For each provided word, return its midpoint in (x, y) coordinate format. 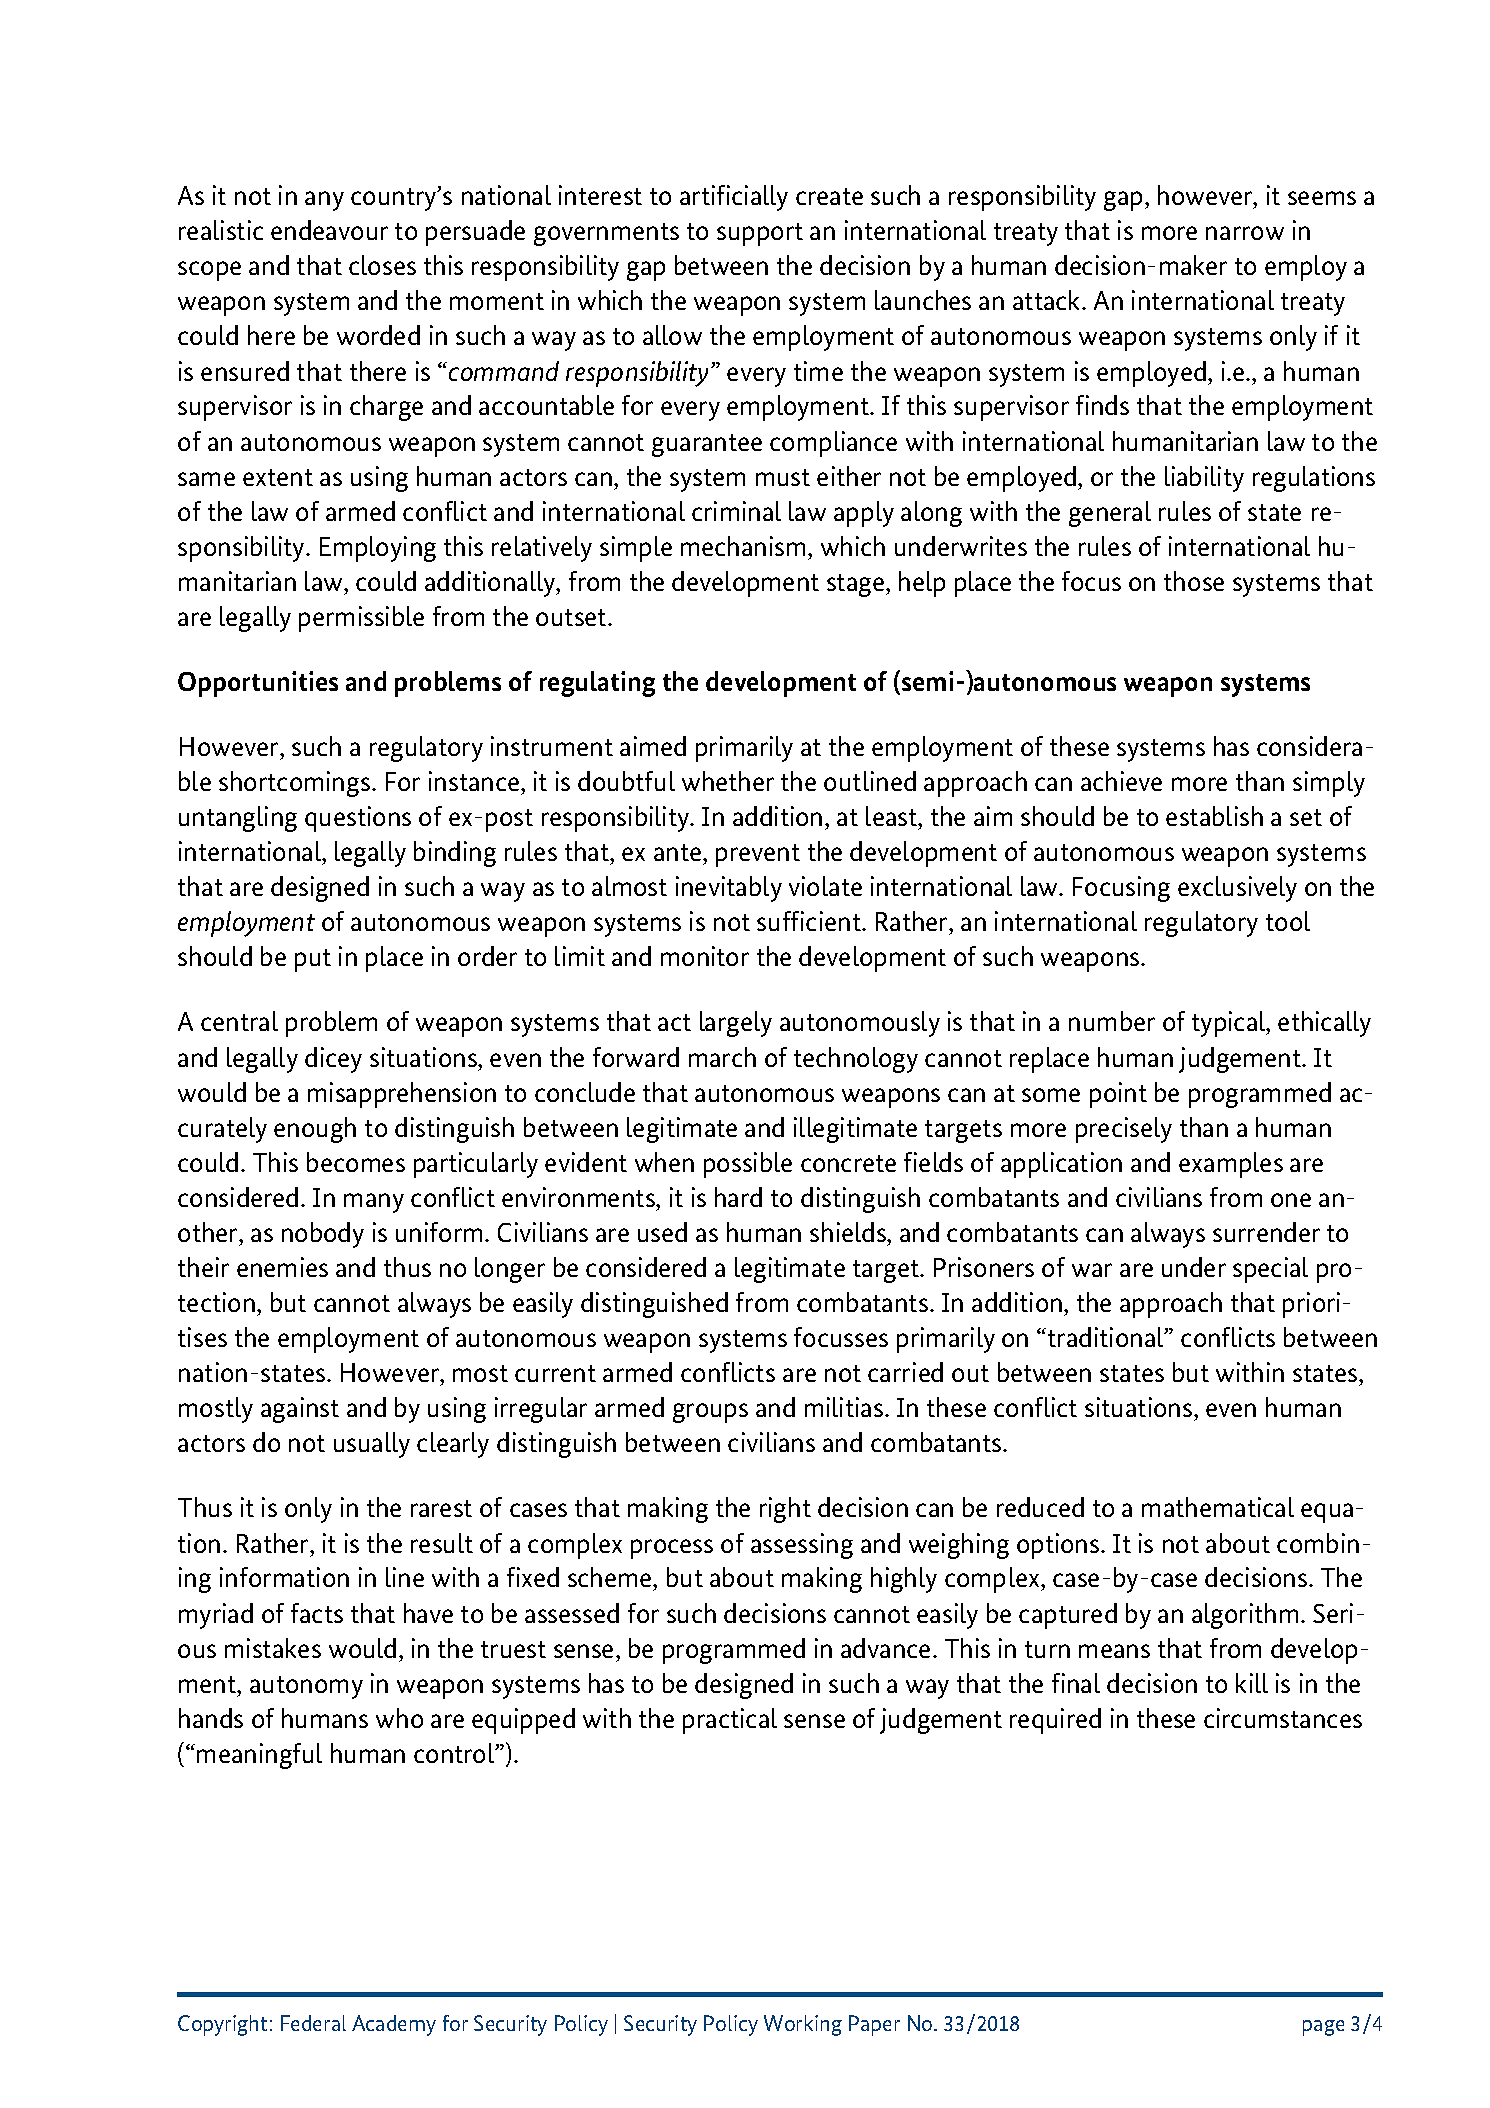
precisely (1124, 1130)
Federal (313, 2023)
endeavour (329, 230)
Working (803, 2025)
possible (748, 1165)
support (760, 234)
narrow (1245, 233)
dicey (333, 1060)
